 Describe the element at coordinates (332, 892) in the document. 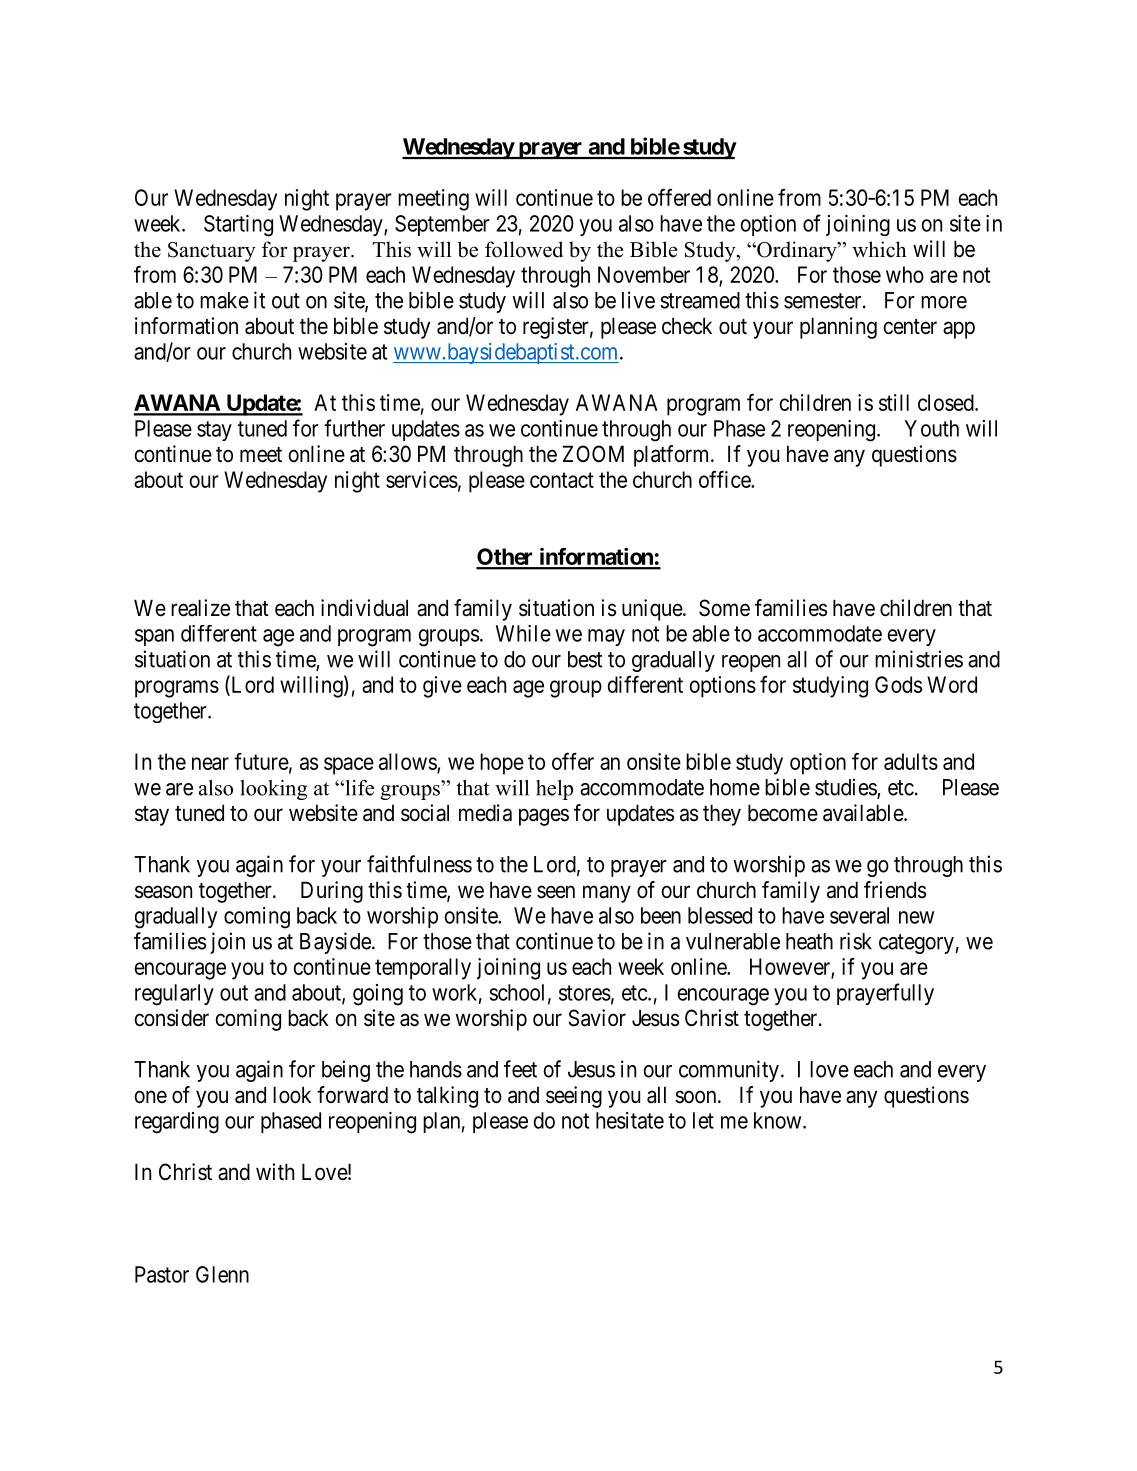

I see `During` at that location.
